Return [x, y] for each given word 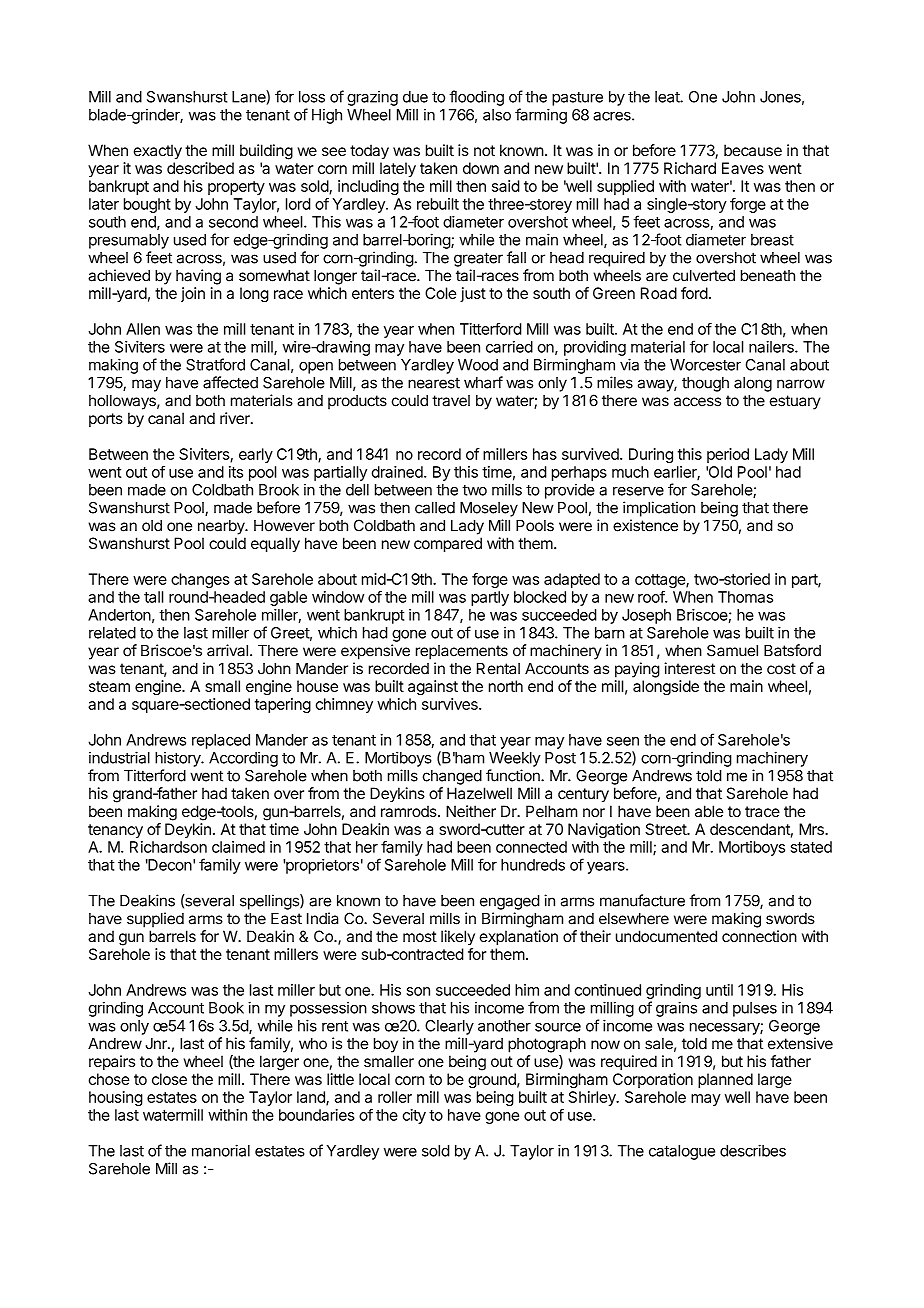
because [753, 150]
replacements [462, 652]
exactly [158, 152]
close [169, 1079]
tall [154, 597]
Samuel [732, 650]
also [497, 115]
